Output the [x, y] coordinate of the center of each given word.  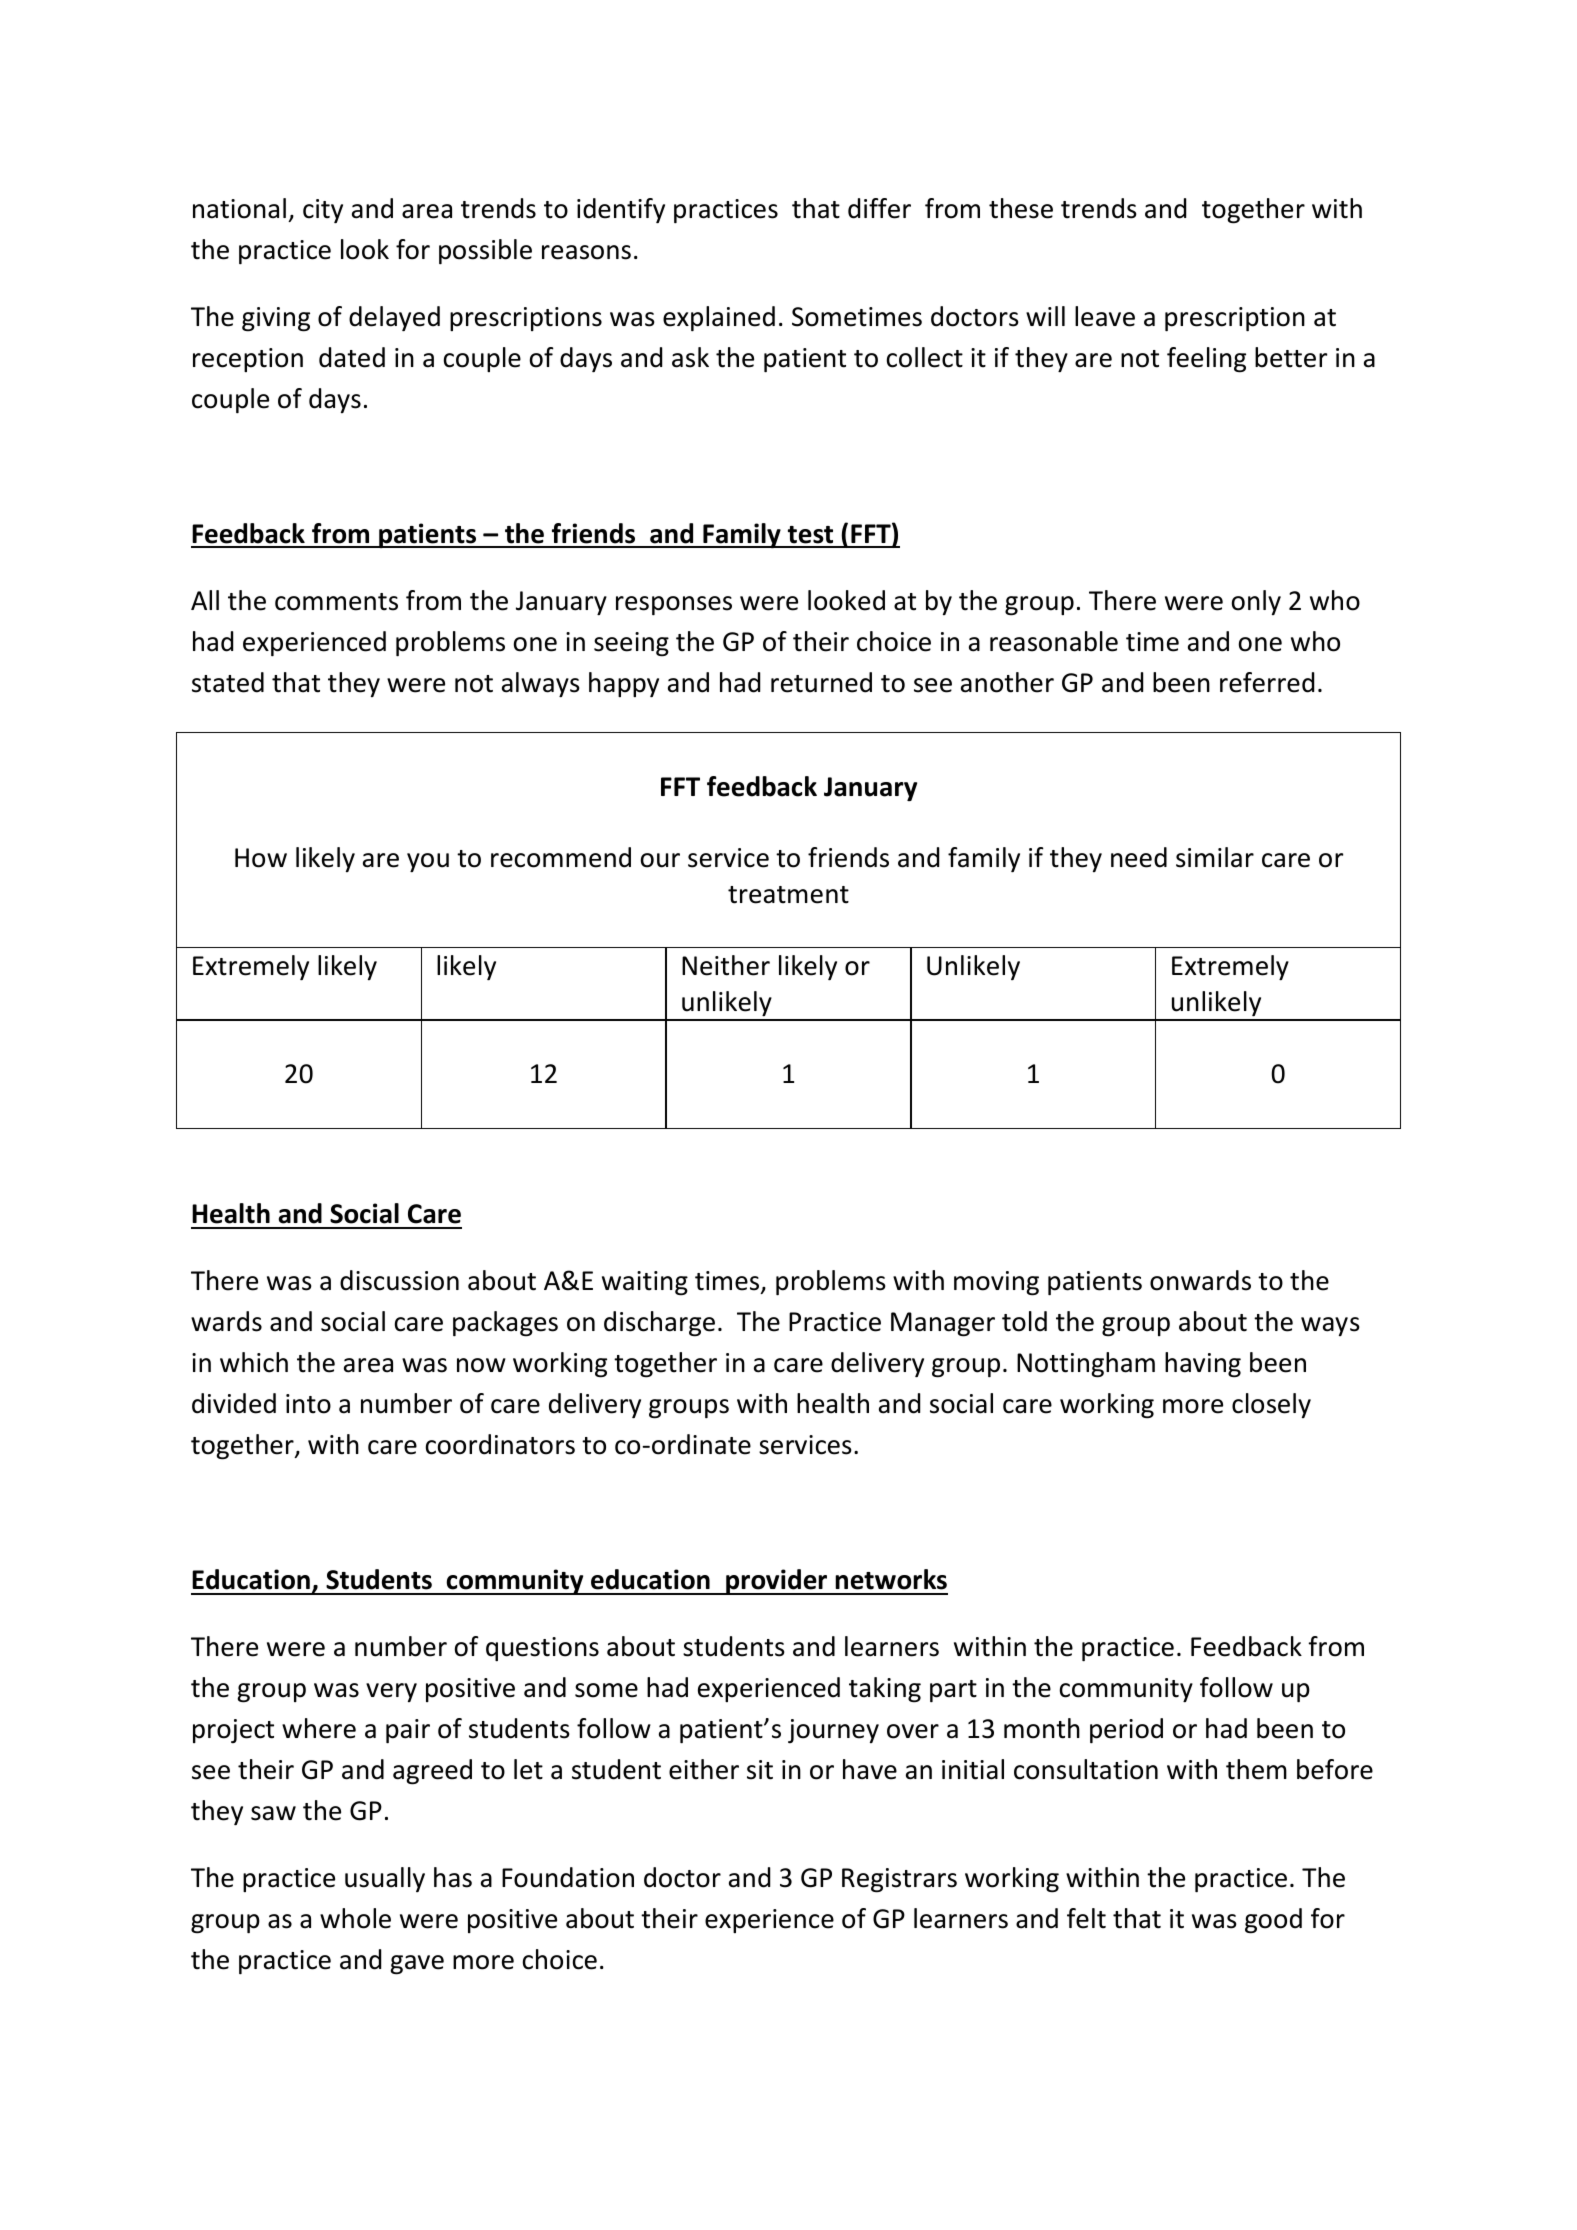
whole [355, 1918]
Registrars [899, 1880]
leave [1105, 316]
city [323, 211]
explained [719, 318]
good [1273, 1921]
